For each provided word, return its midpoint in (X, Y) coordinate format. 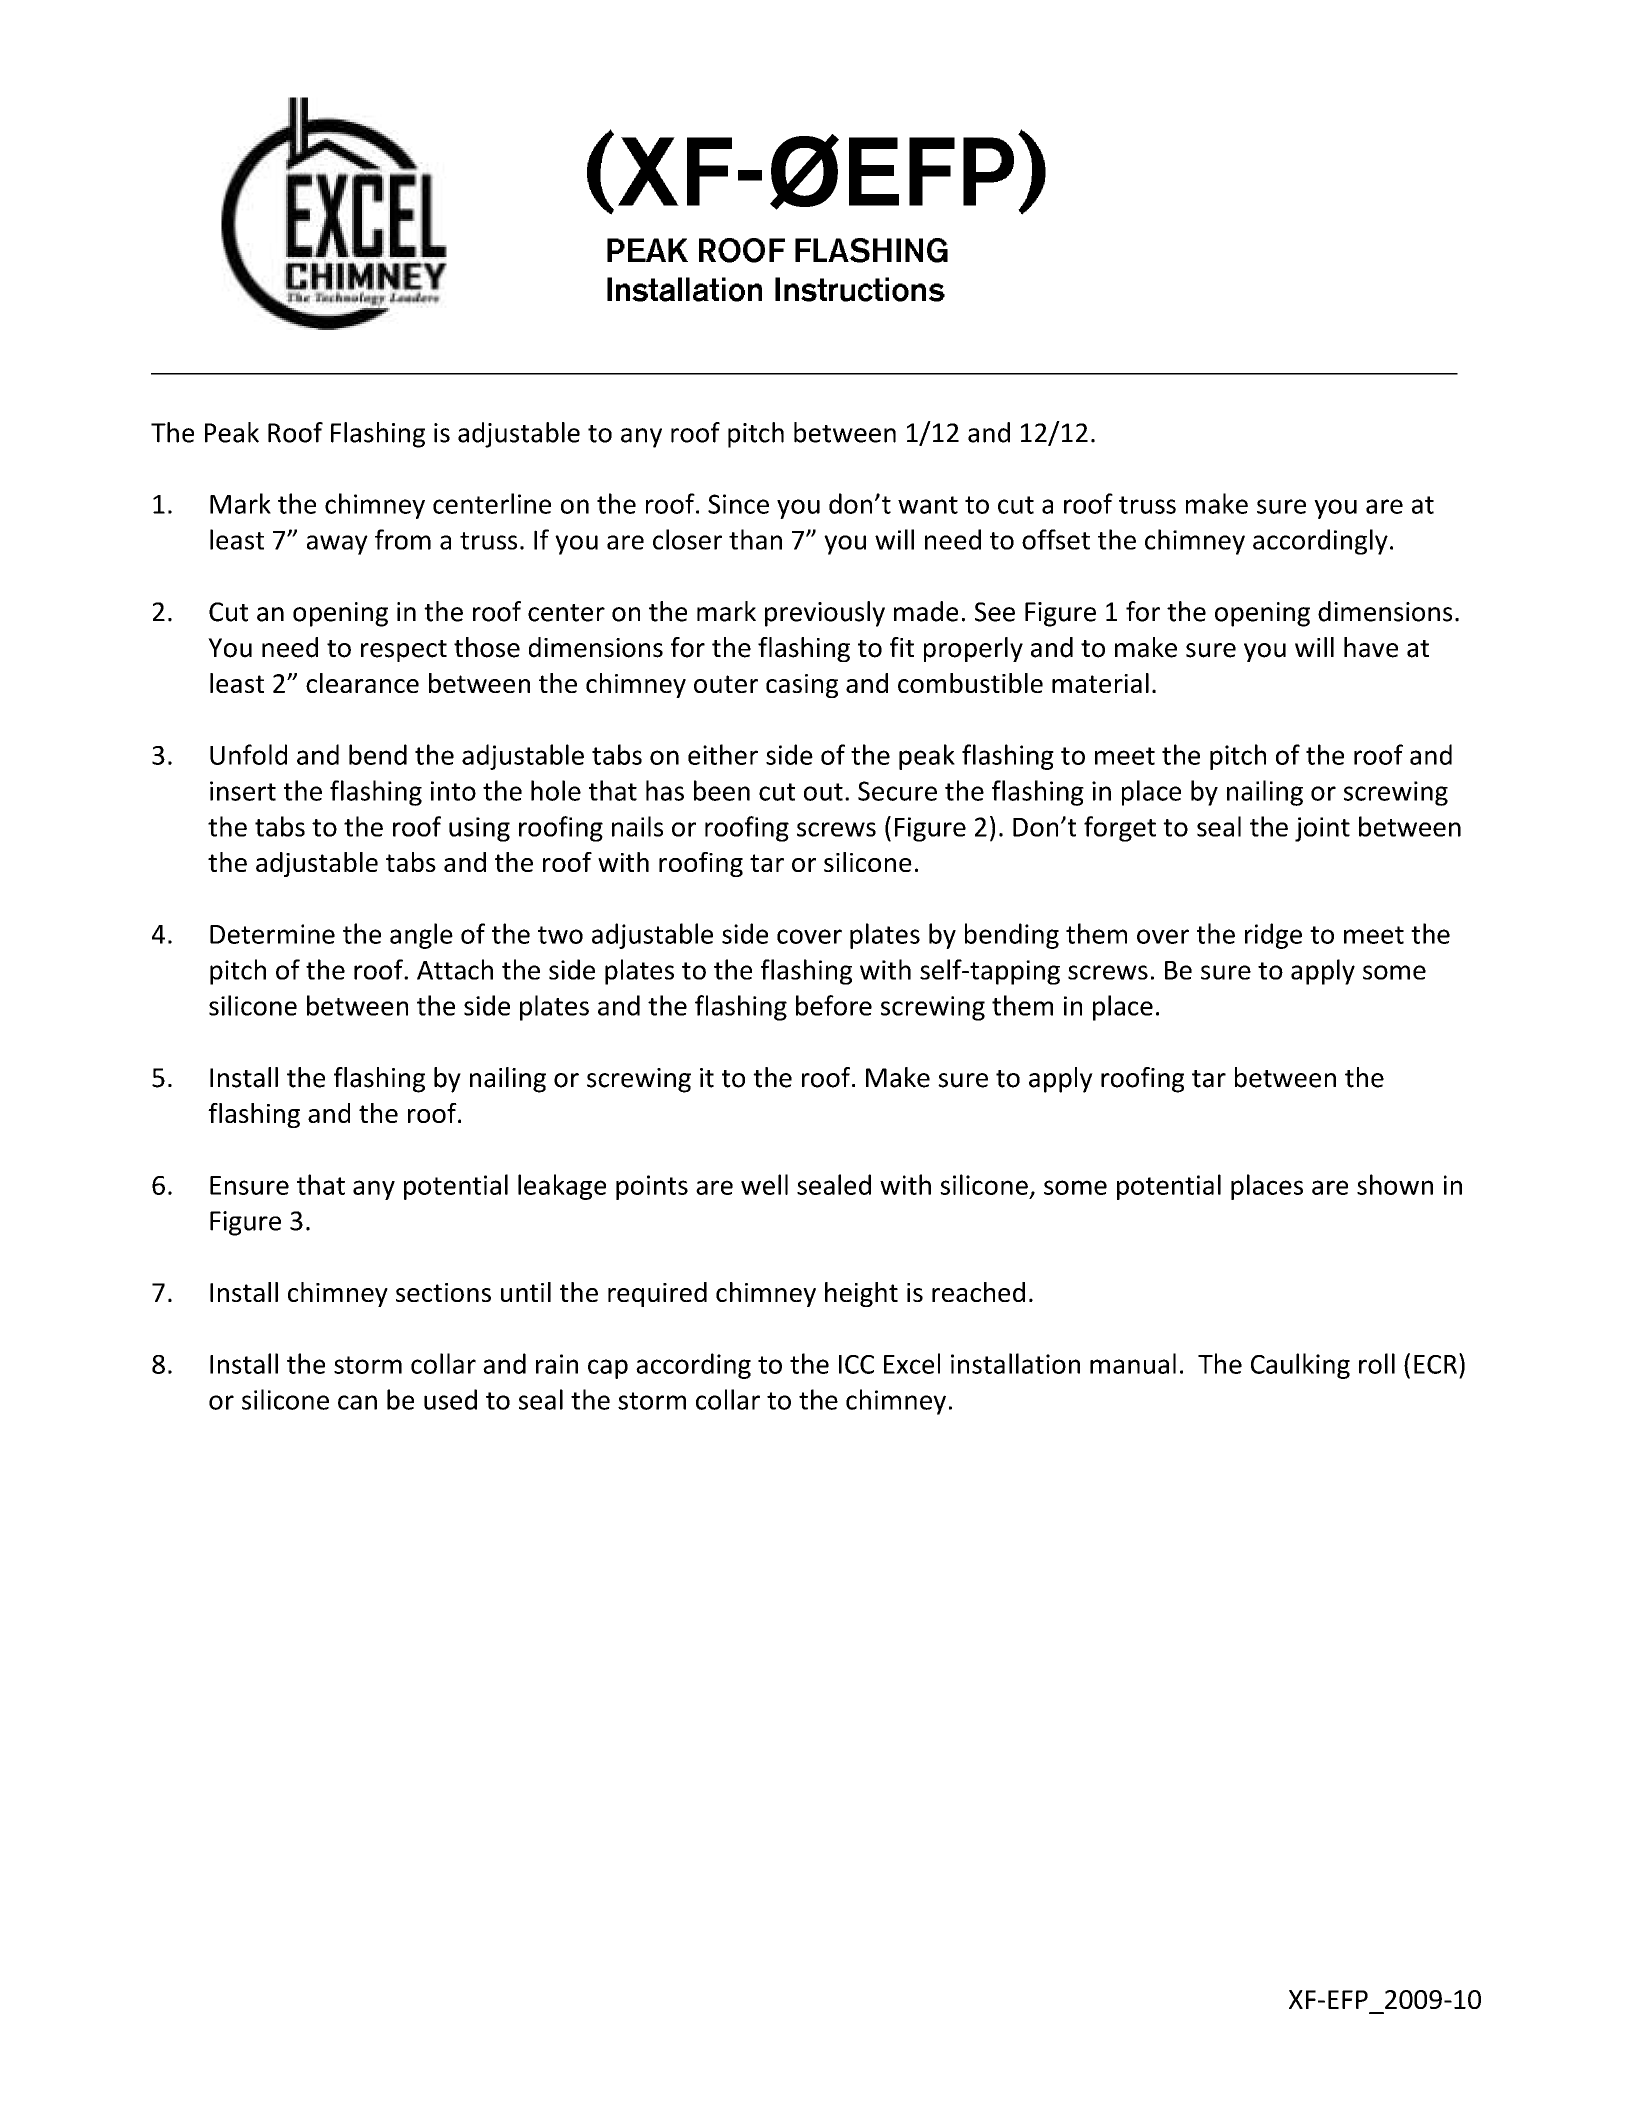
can (357, 1402)
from (403, 539)
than (755, 539)
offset (1056, 539)
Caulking (1300, 1366)
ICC (856, 1364)
